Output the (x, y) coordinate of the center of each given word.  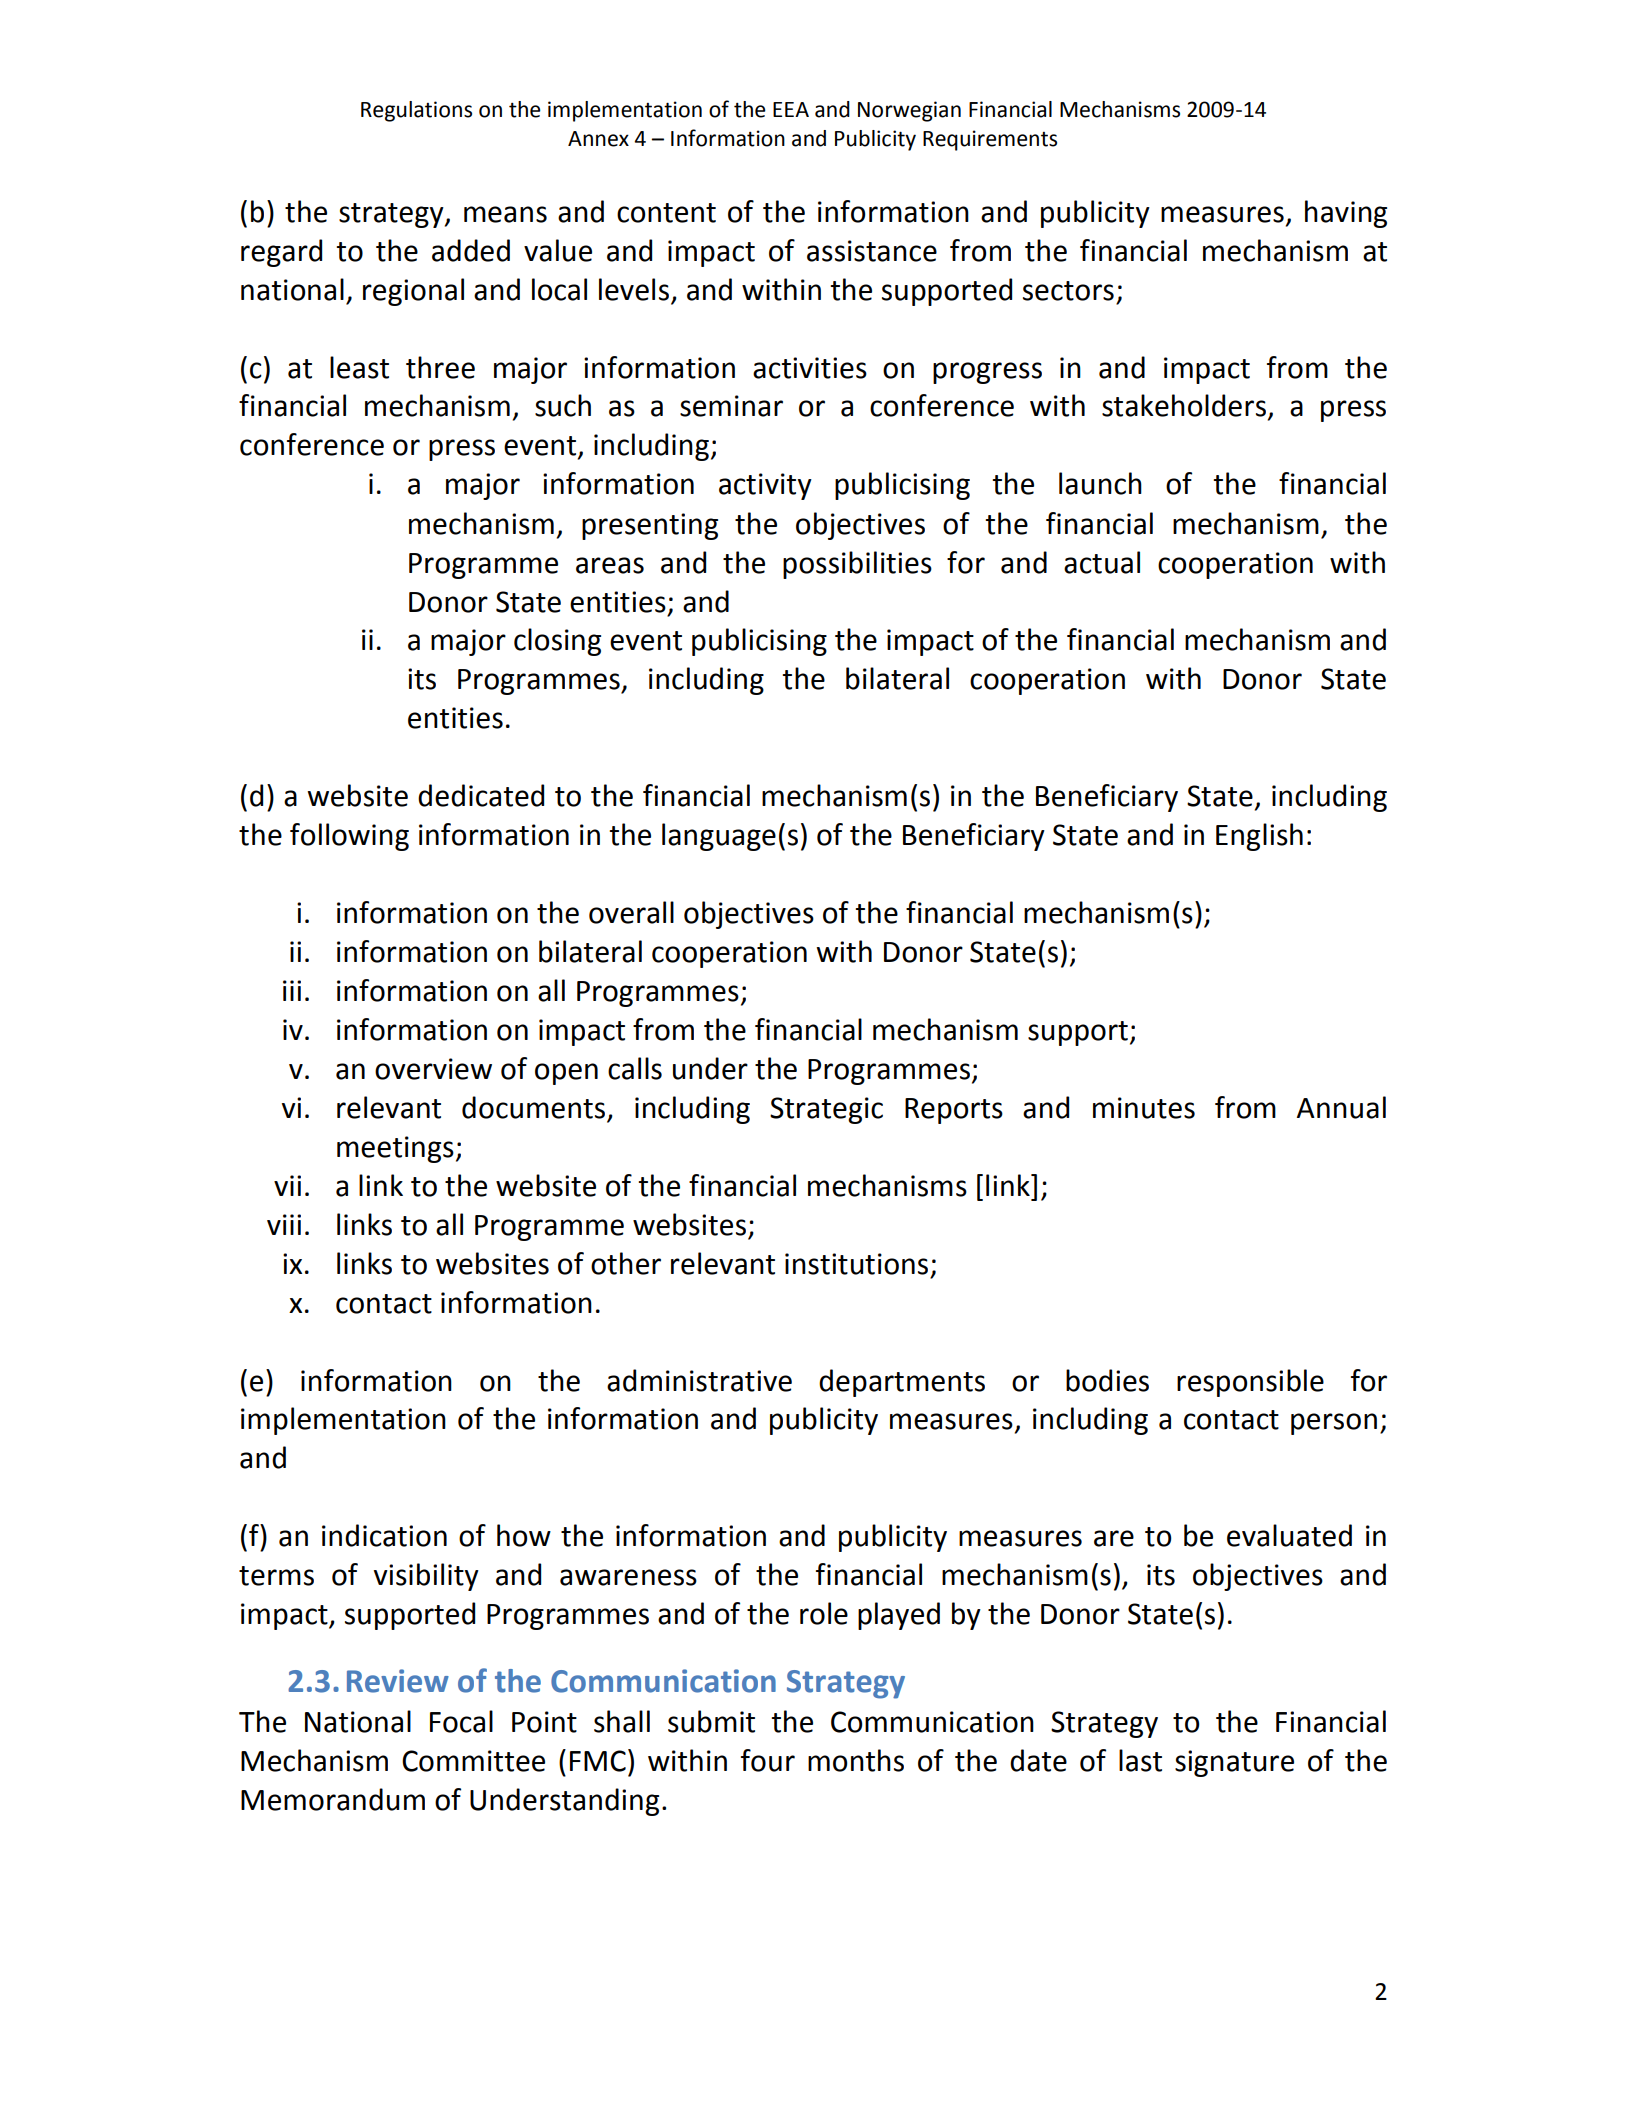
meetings (395, 1149)
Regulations (416, 111)
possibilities (857, 565)
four (768, 1760)
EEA (791, 109)
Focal (461, 1721)
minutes (1144, 1108)
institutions (856, 1264)
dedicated (481, 795)
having (1346, 214)
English (1259, 837)
